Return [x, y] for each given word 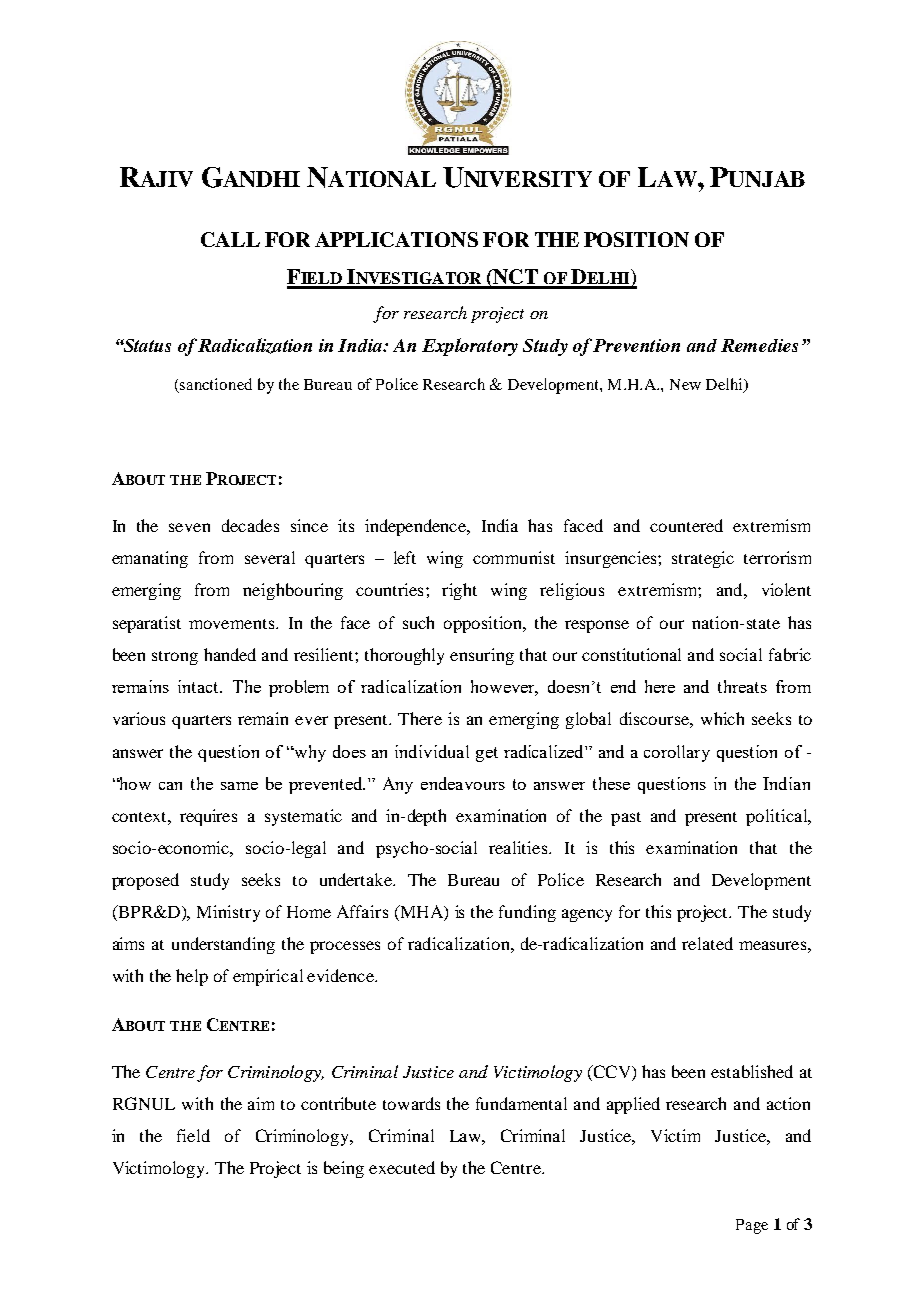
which [722, 718]
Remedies [759, 345]
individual [432, 751]
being [344, 1169]
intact [200, 686]
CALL [230, 239]
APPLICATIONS [396, 239]
